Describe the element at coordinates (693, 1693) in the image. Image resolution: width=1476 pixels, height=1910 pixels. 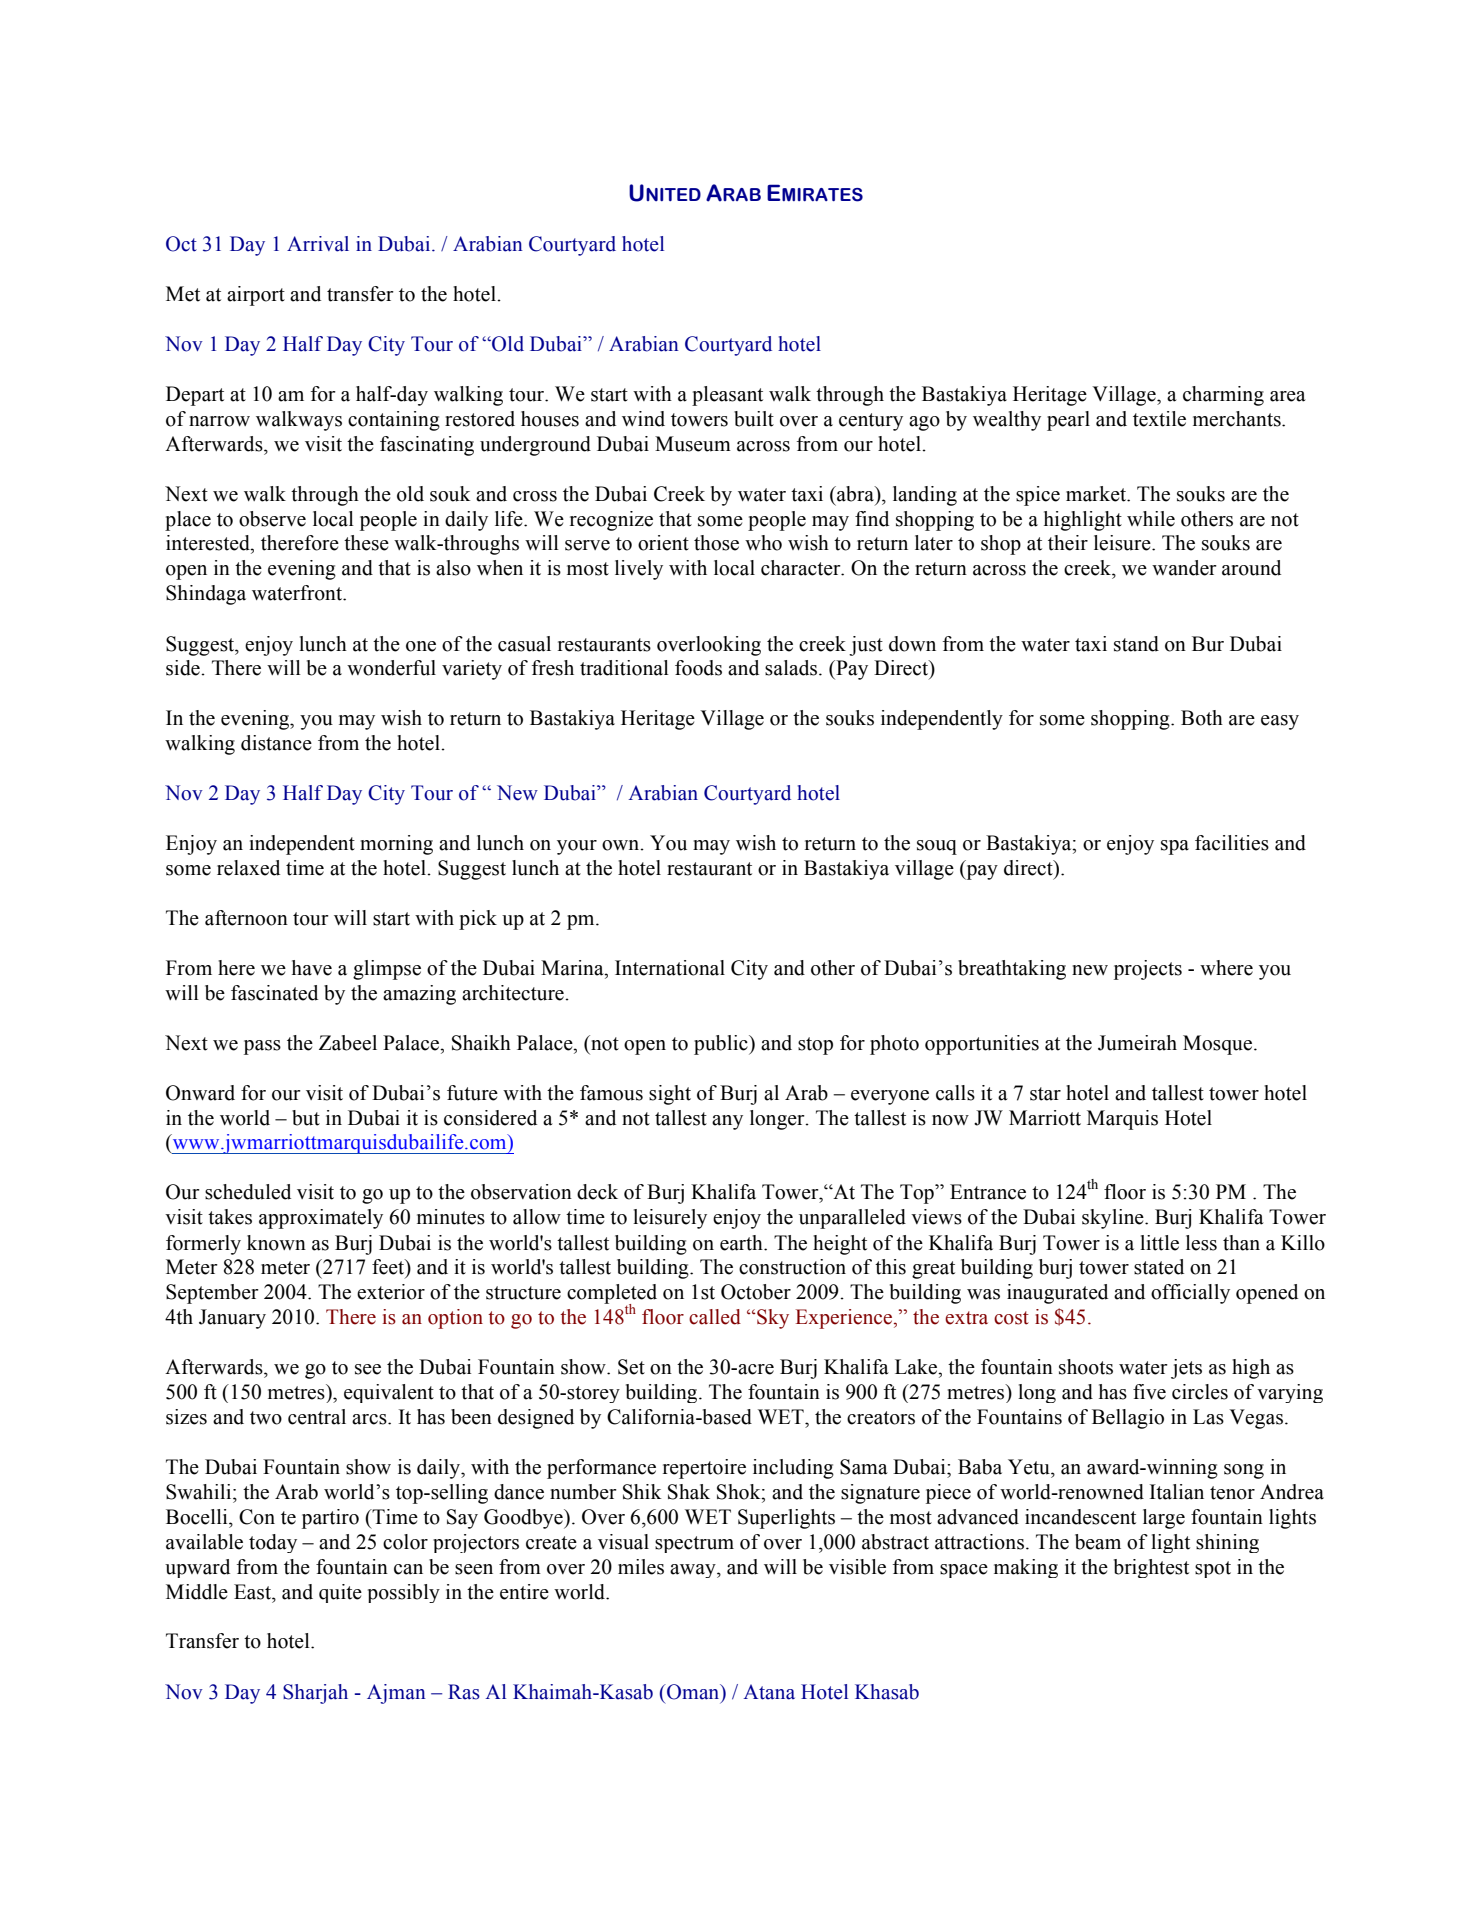
I see `Oman` at that location.
